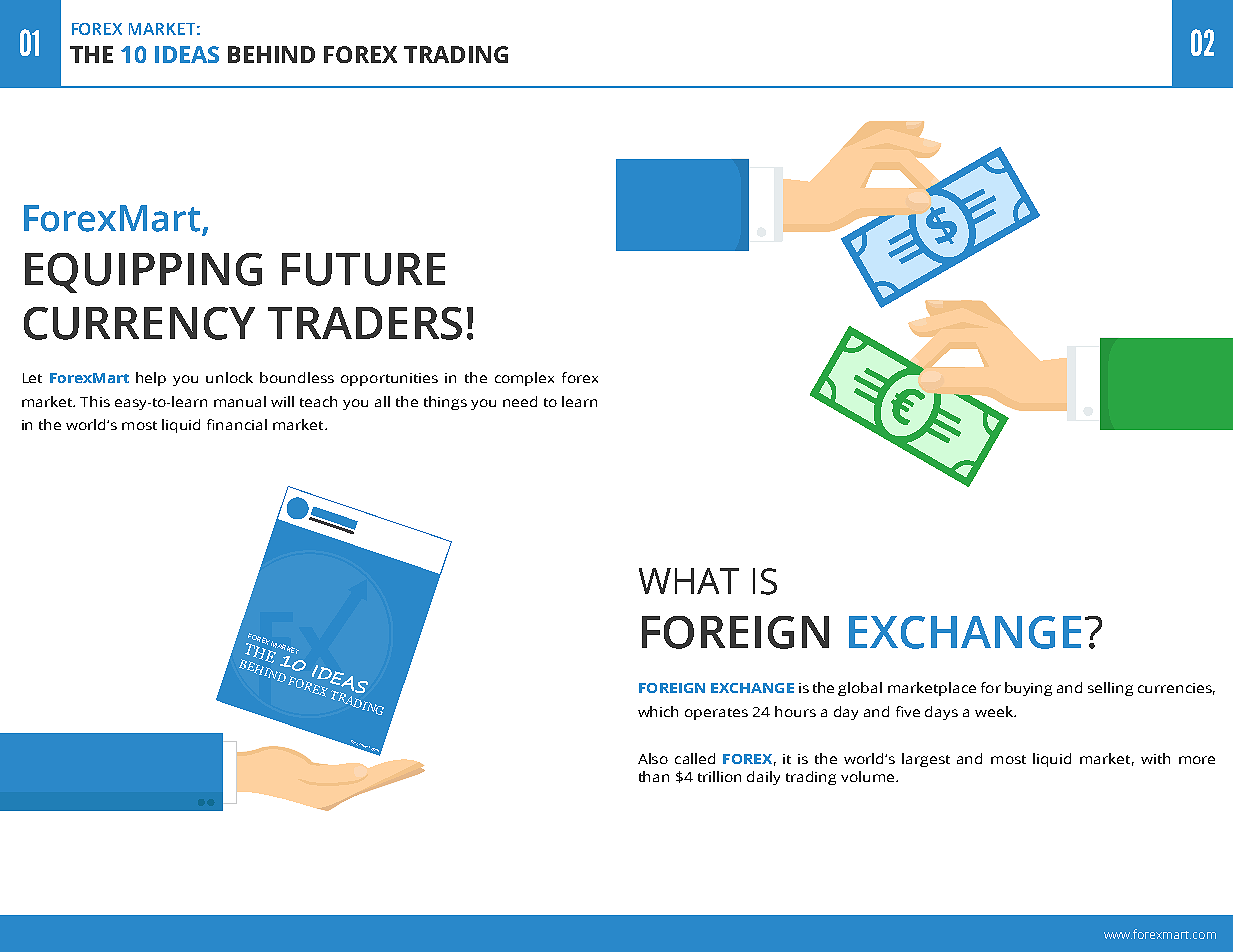  I want to click on WHAT, so click(689, 581).
